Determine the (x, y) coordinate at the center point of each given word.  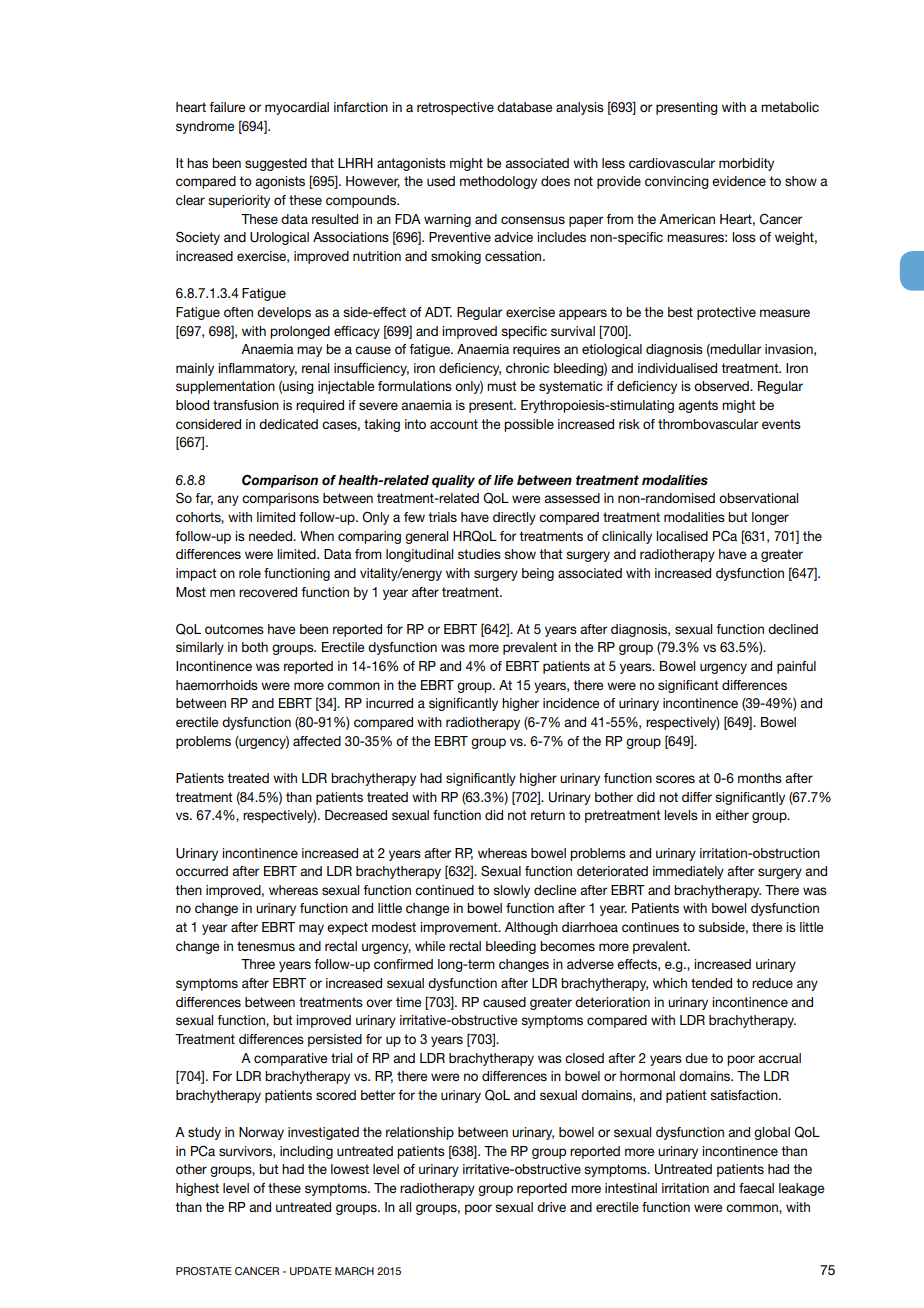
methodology (498, 182)
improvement (460, 928)
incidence (571, 703)
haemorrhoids (217, 685)
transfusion (246, 405)
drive (551, 1207)
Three (258, 964)
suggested (276, 164)
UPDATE (311, 1271)
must (502, 386)
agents (698, 406)
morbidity (746, 164)
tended (711, 983)
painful (796, 667)
